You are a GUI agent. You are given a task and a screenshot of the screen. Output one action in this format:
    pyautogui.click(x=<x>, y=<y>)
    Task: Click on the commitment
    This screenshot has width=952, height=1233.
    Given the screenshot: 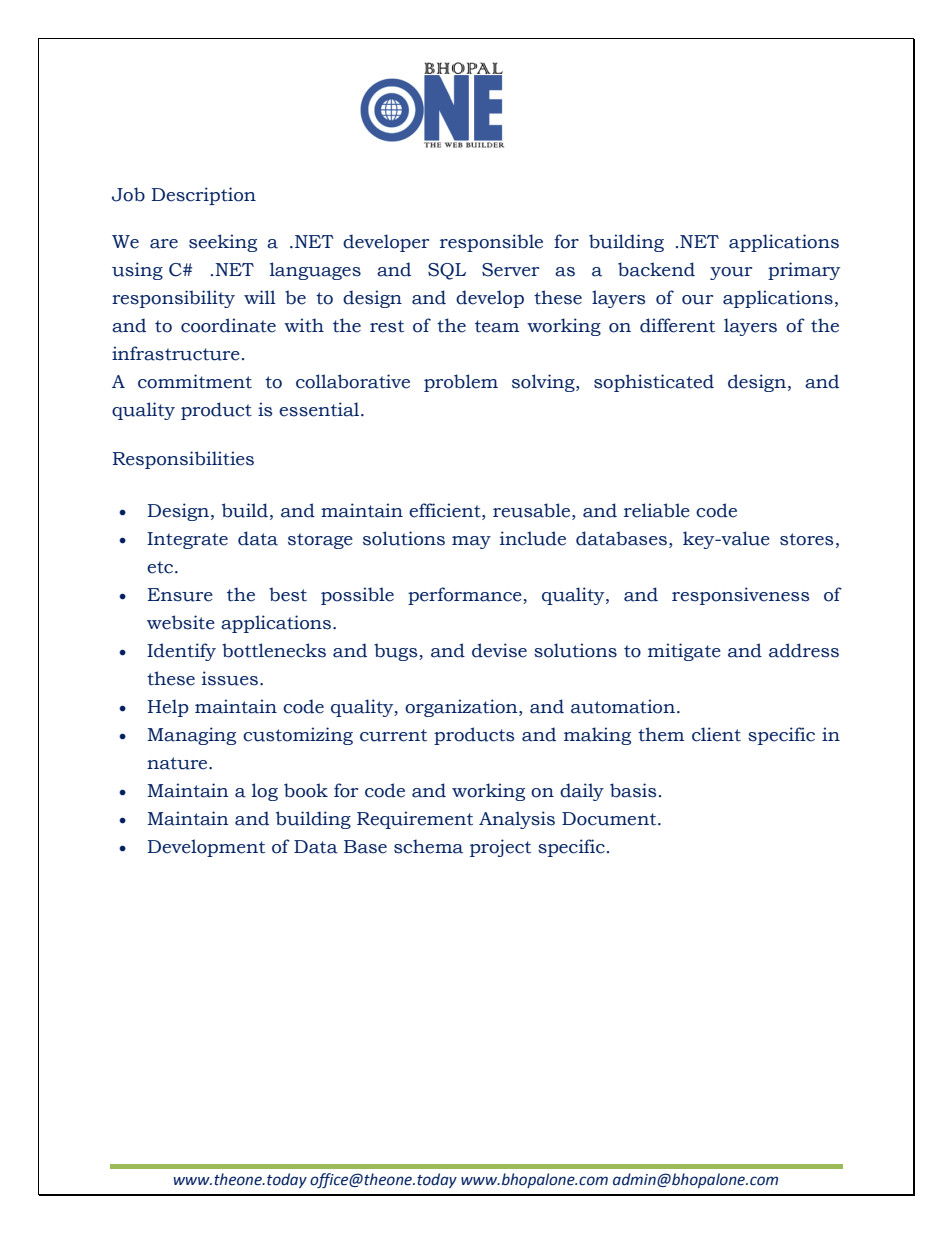 What is the action you would take?
    pyautogui.click(x=195, y=381)
